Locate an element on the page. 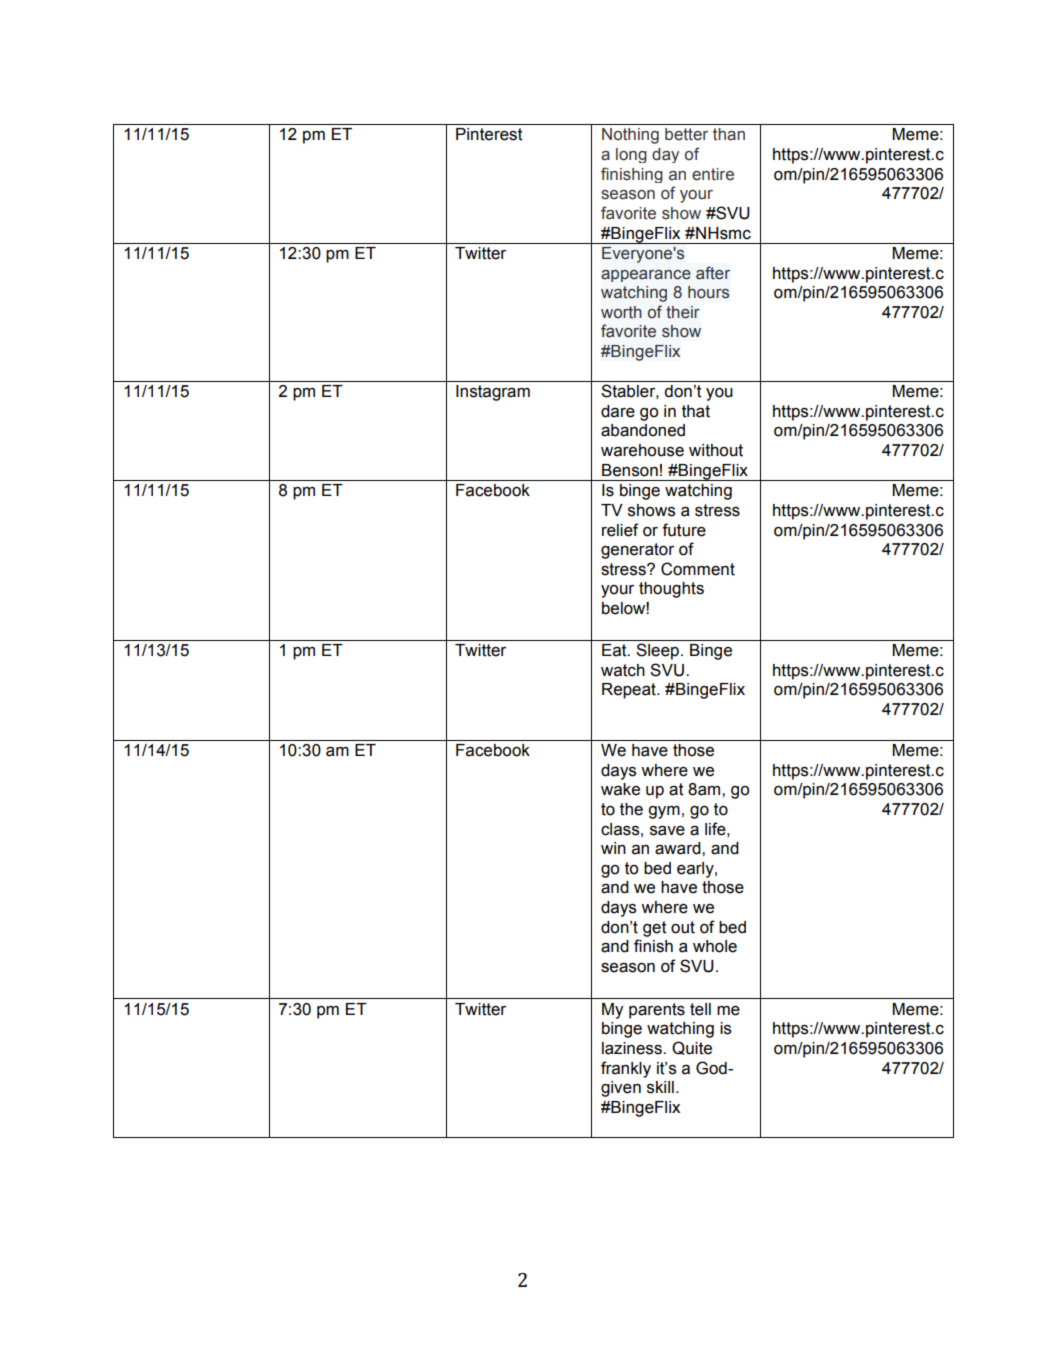  laziness is located at coordinates (633, 1048).
